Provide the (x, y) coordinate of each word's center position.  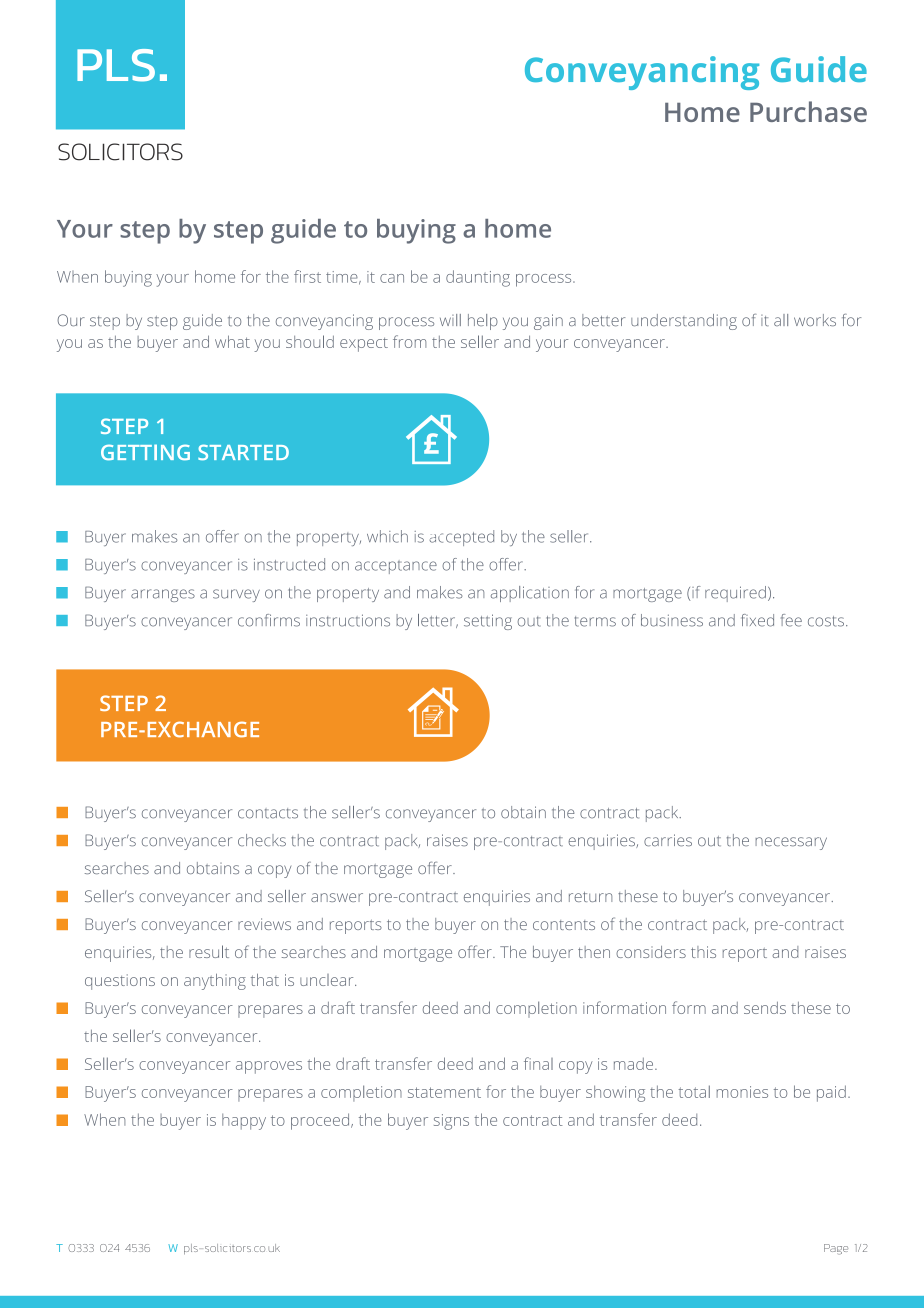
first (307, 276)
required (735, 594)
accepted (461, 538)
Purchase (808, 111)
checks (262, 840)
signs (451, 1122)
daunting (478, 278)
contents (564, 925)
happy (244, 1122)
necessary (791, 843)
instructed (289, 564)
